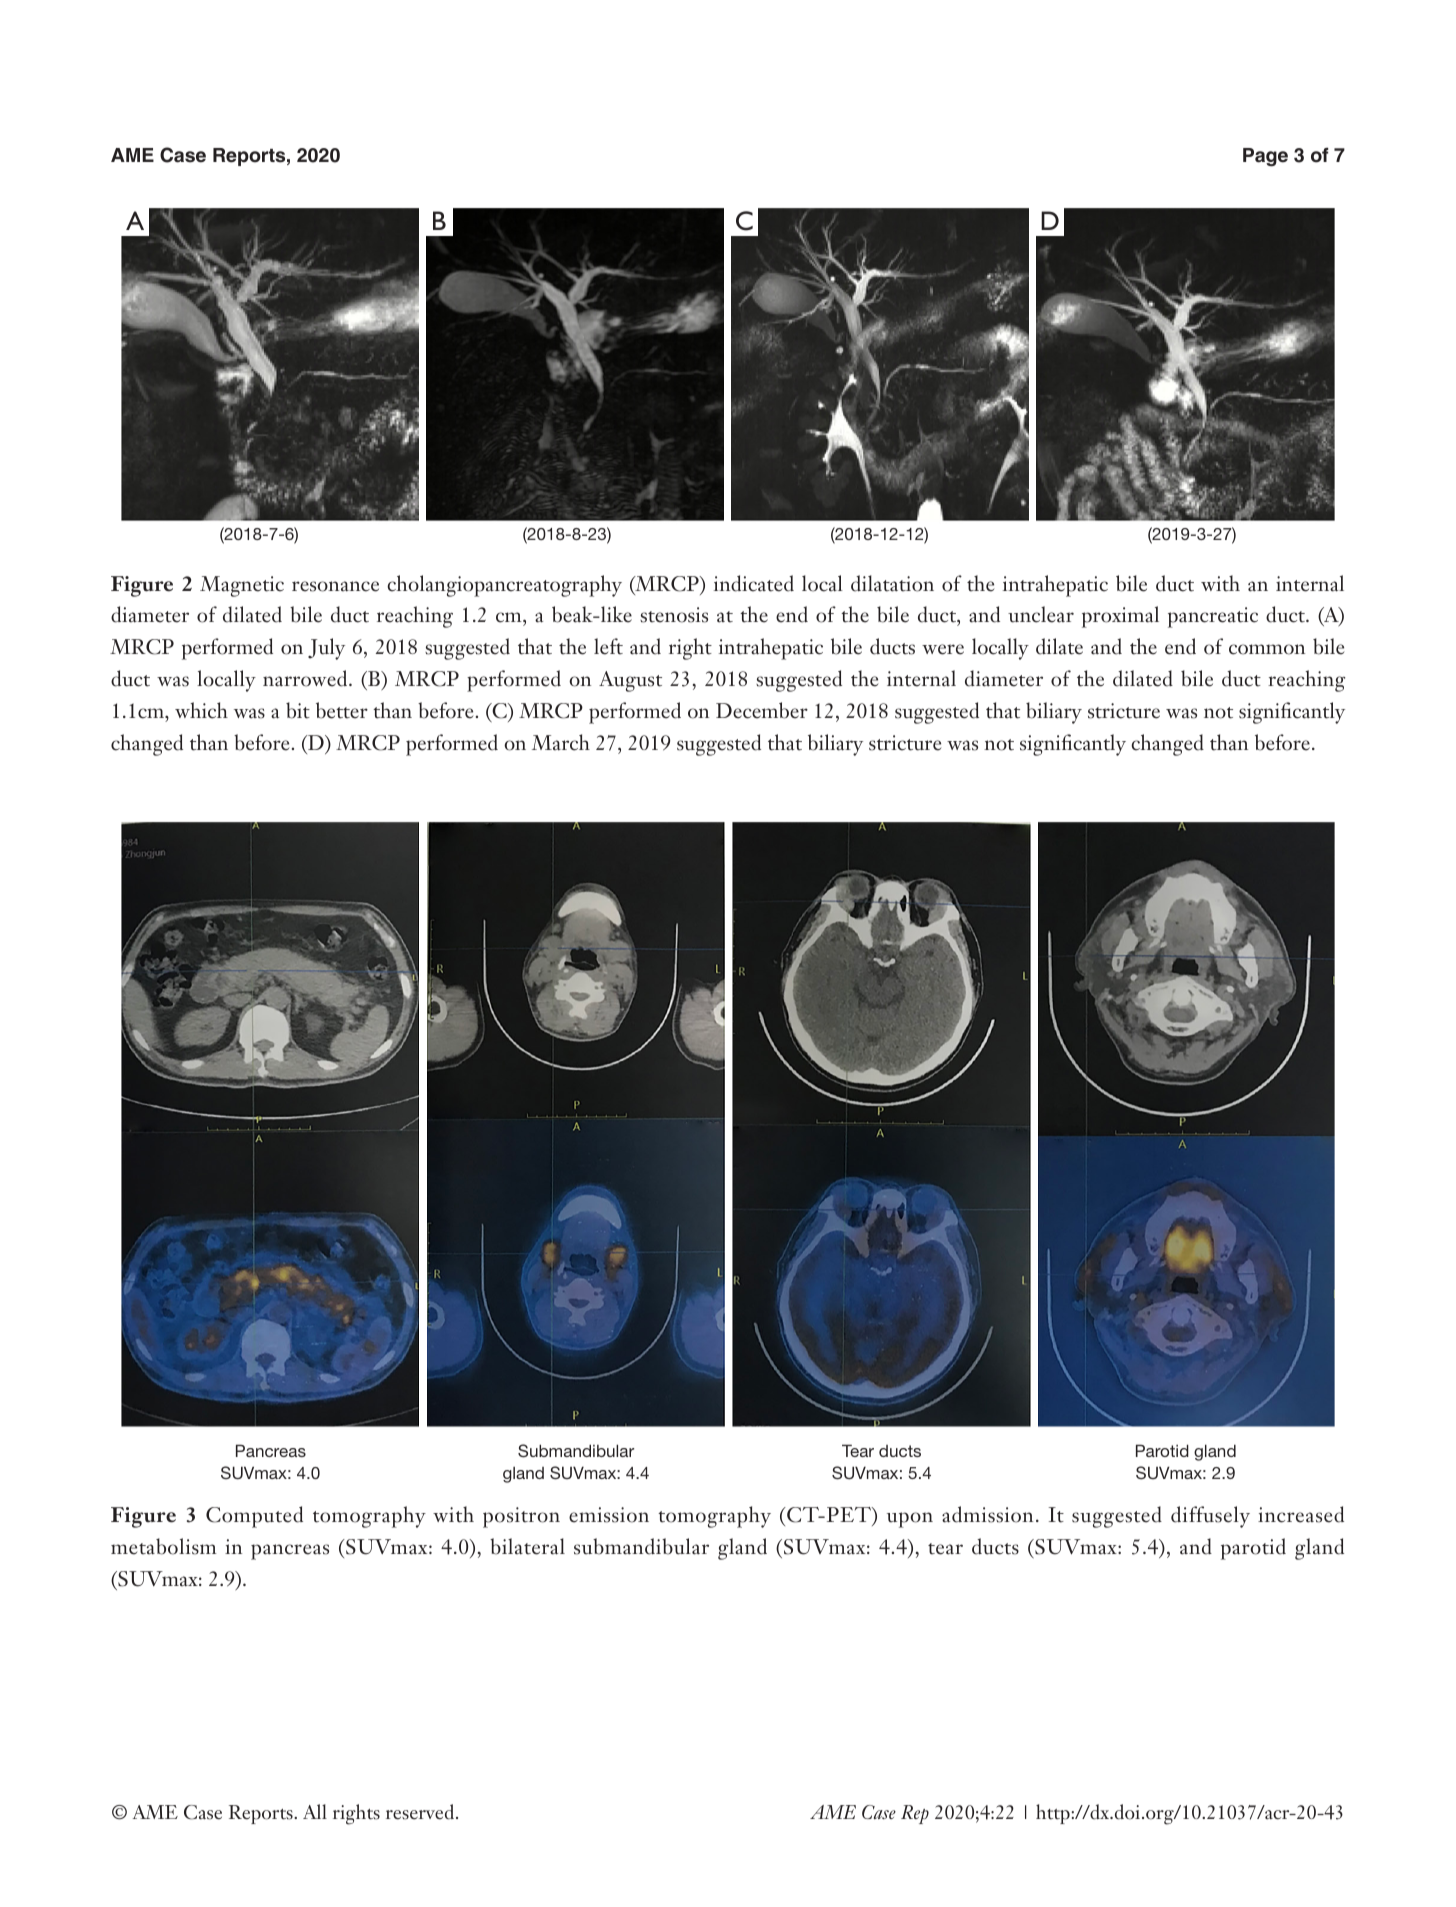  I want to click on proximal, so click(1120, 617).
